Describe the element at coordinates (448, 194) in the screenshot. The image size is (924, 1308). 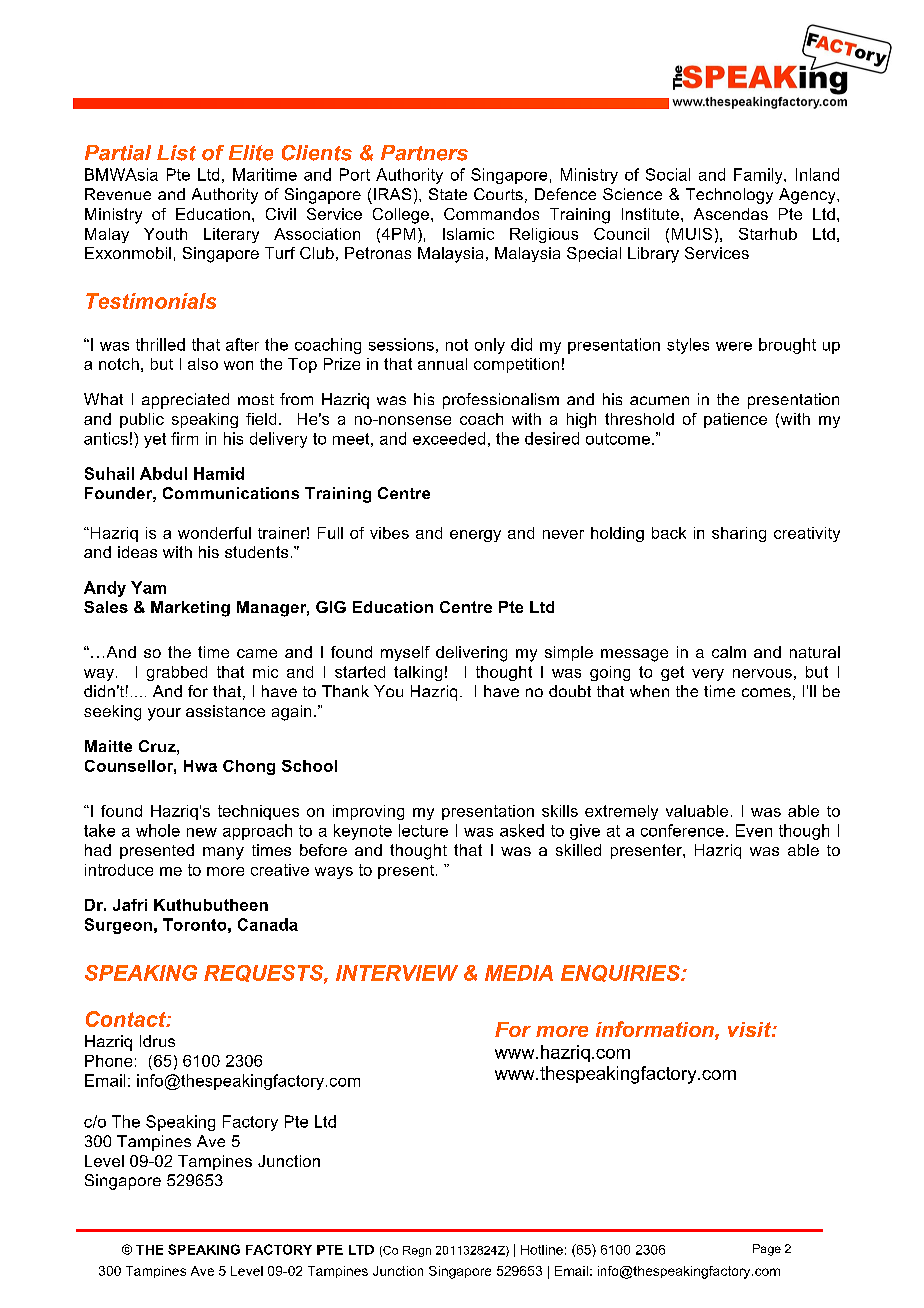
I see `State` at that location.
